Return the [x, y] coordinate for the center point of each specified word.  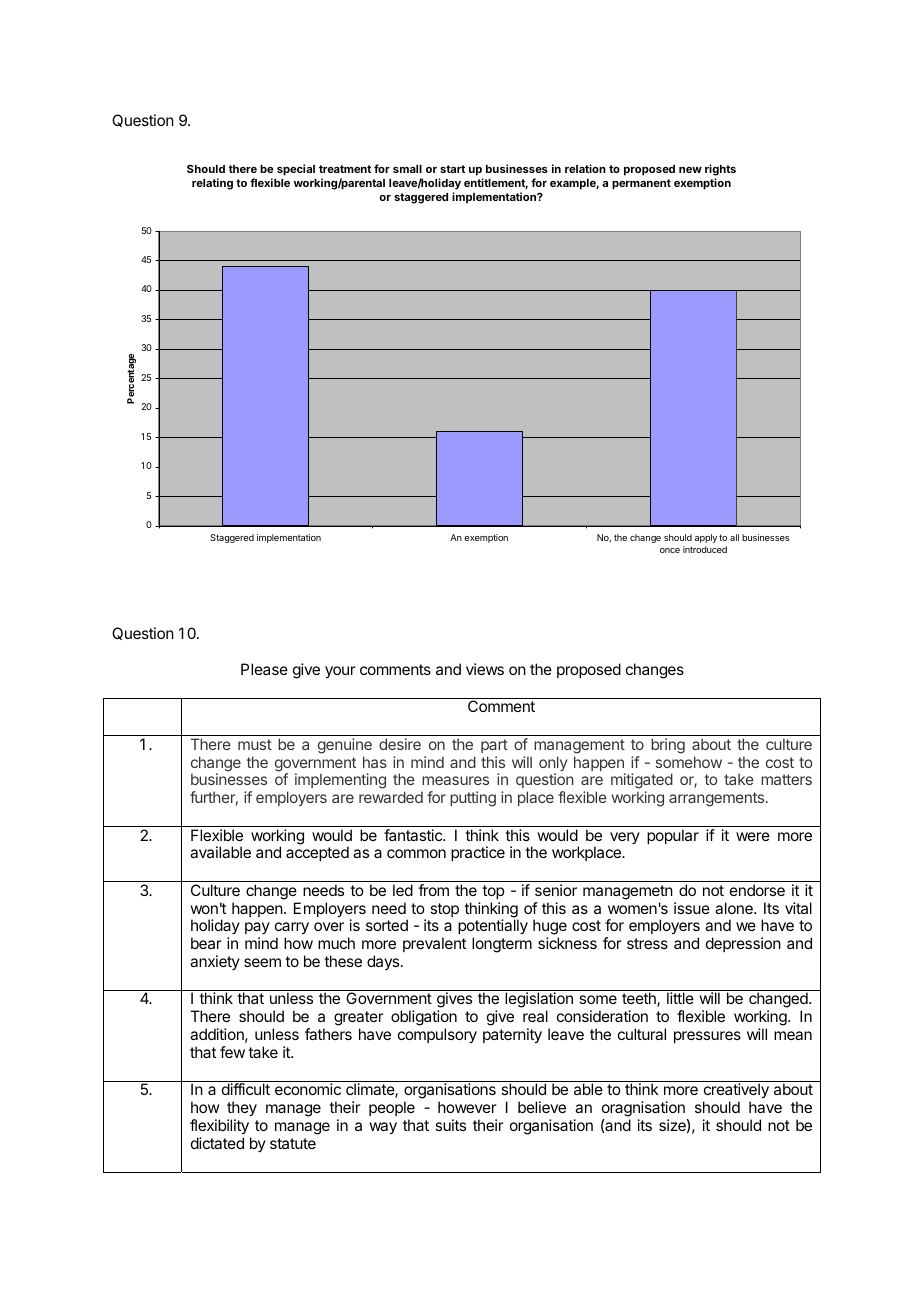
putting [473, 799]
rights [720, 170]
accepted [317, 853]
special [296, 170]
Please [264, 669]
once [670, 550]
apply [706, 538]
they [242, 1109]
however [467, 1107]
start [452, 169]
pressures [707, 1037]
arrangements [718, 799]
